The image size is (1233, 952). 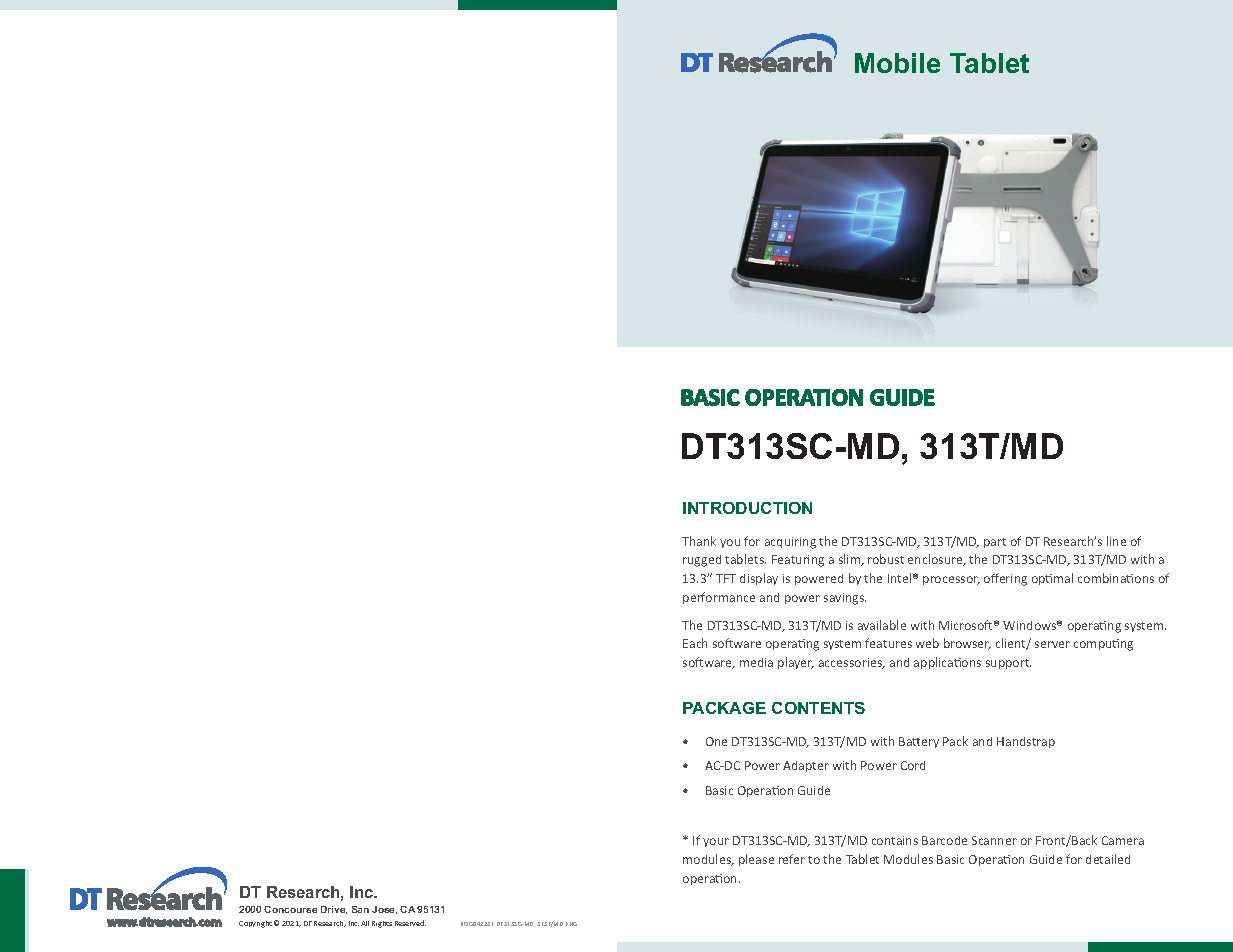 I want to click on server, so click(x=1052, y=644).
